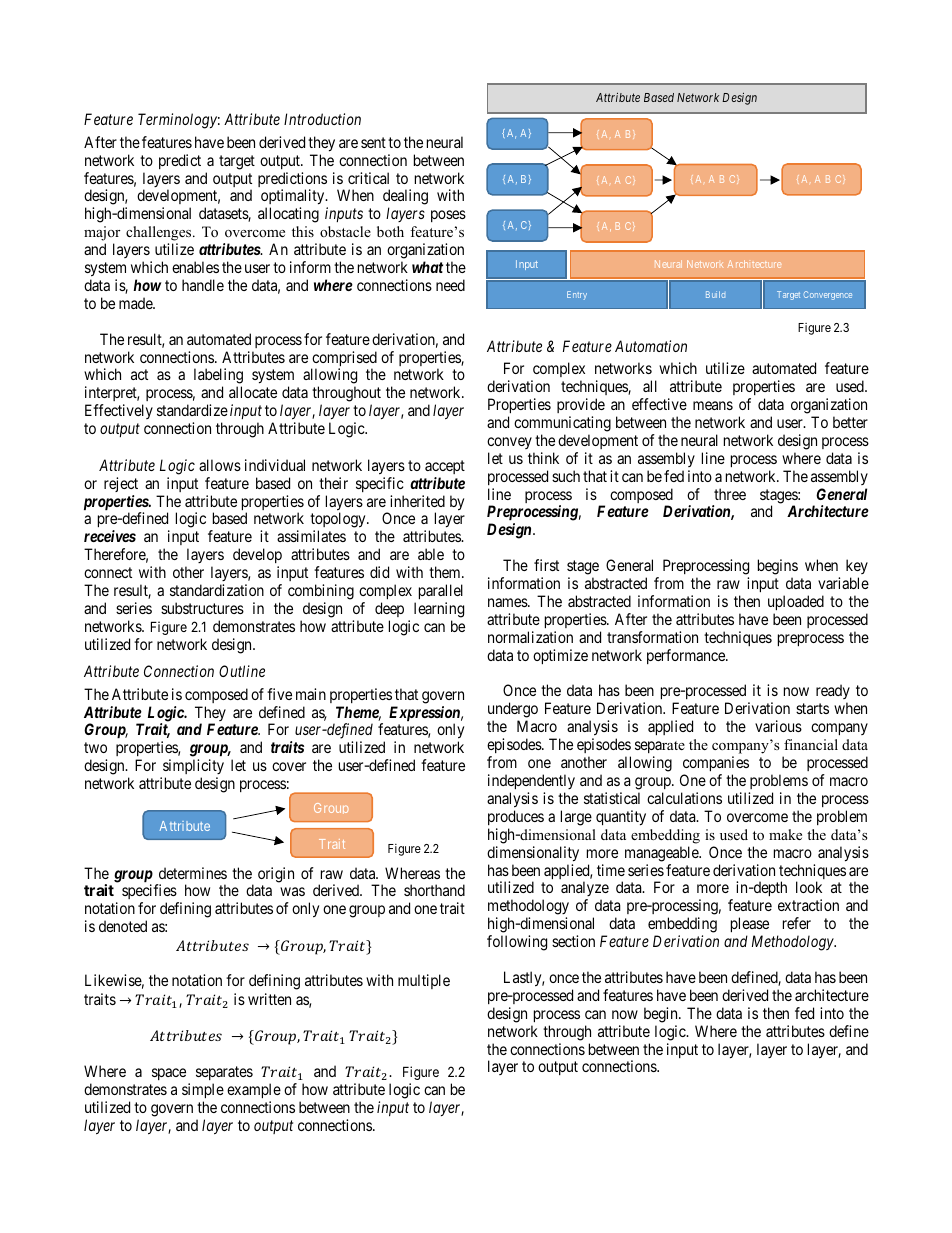 The image size is (952, 1233). I want to click on space, so click(169, 1074).
